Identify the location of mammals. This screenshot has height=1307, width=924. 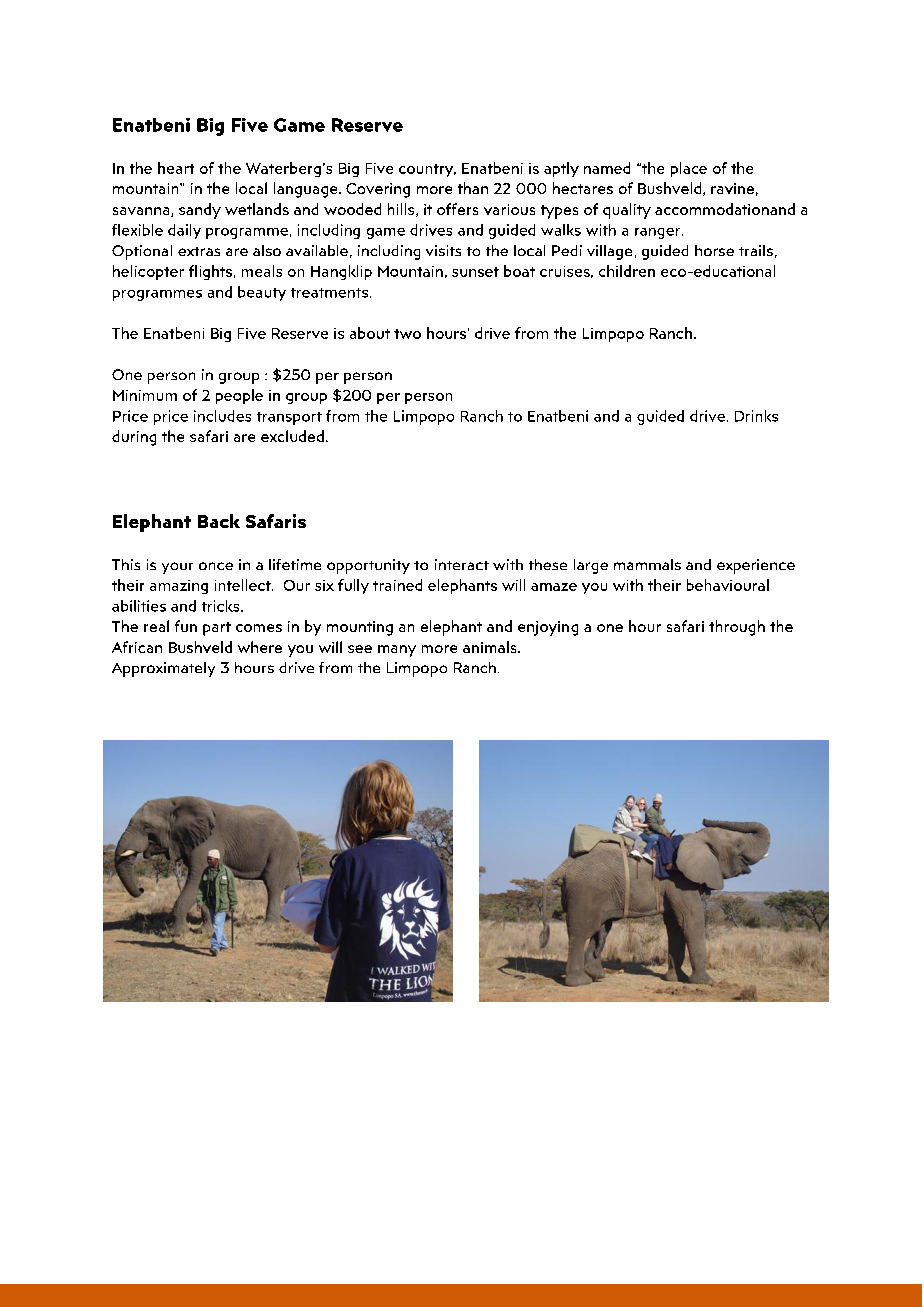
(647, 564).
